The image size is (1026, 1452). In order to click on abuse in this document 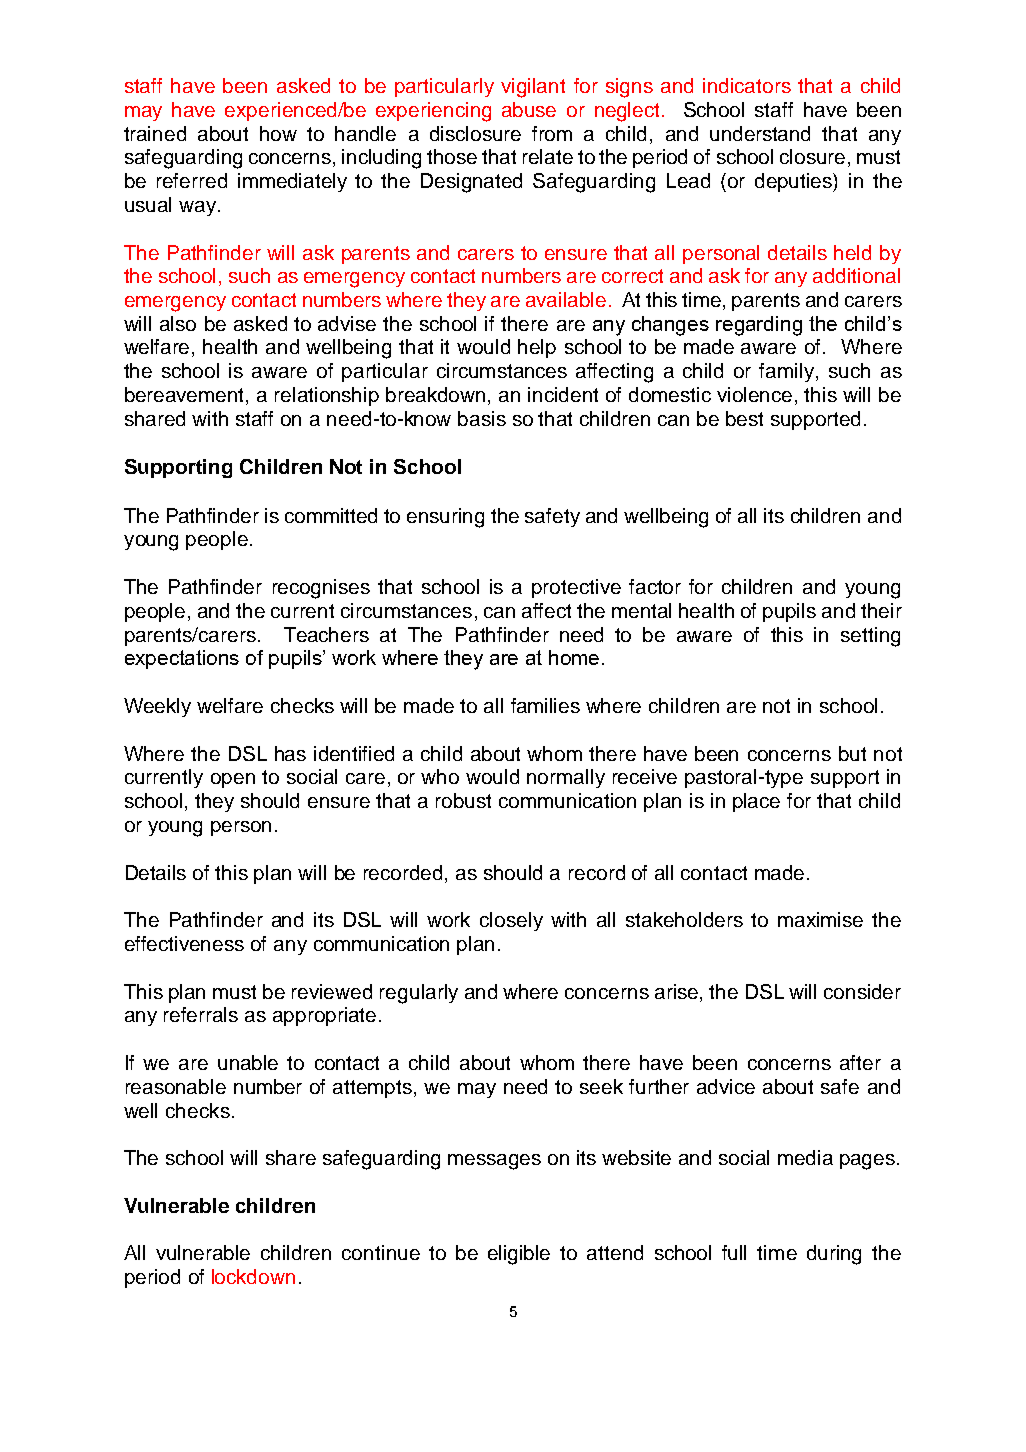, I will do `click(529, 109)`.
